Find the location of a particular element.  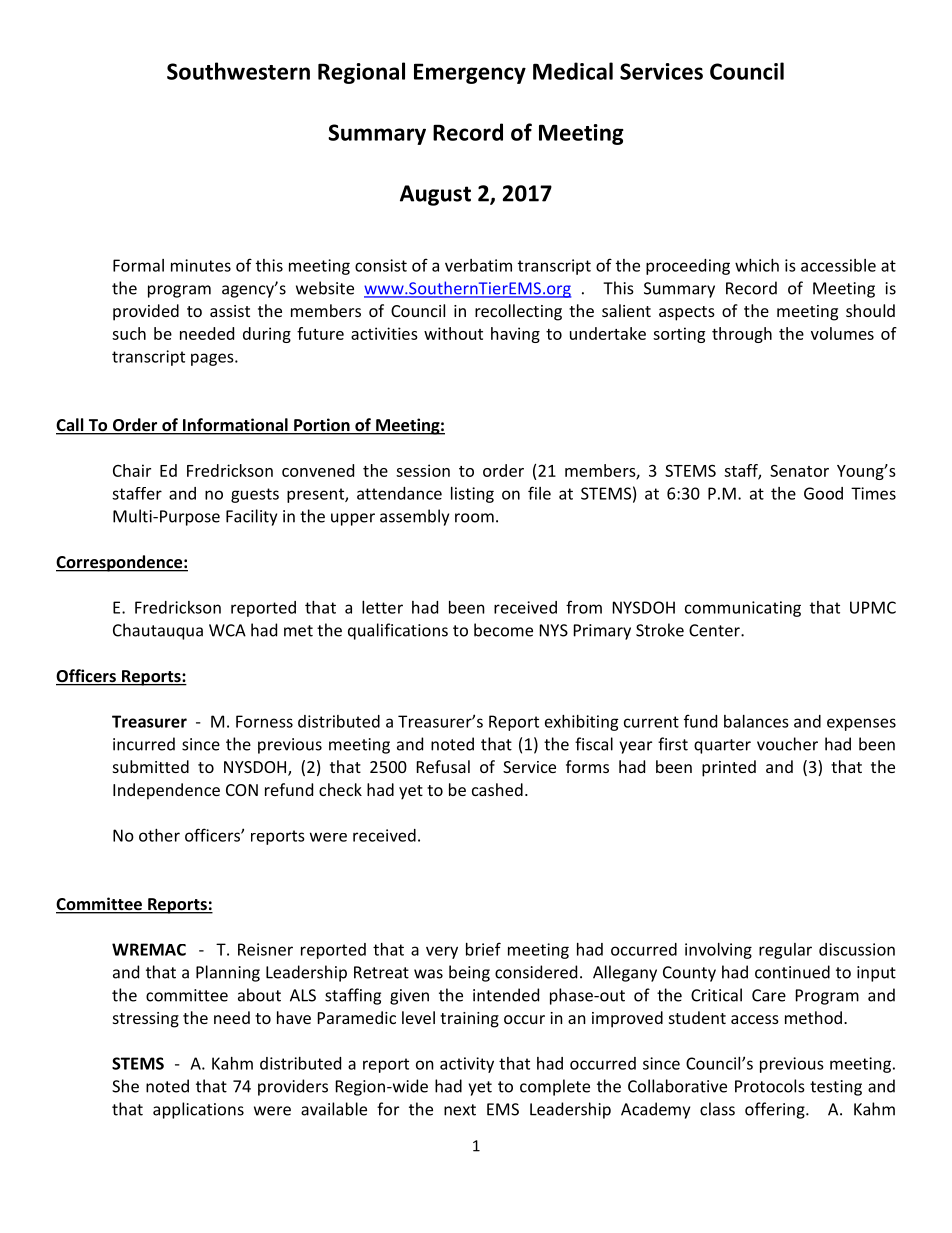

through is located at coordinates (742, 335).
